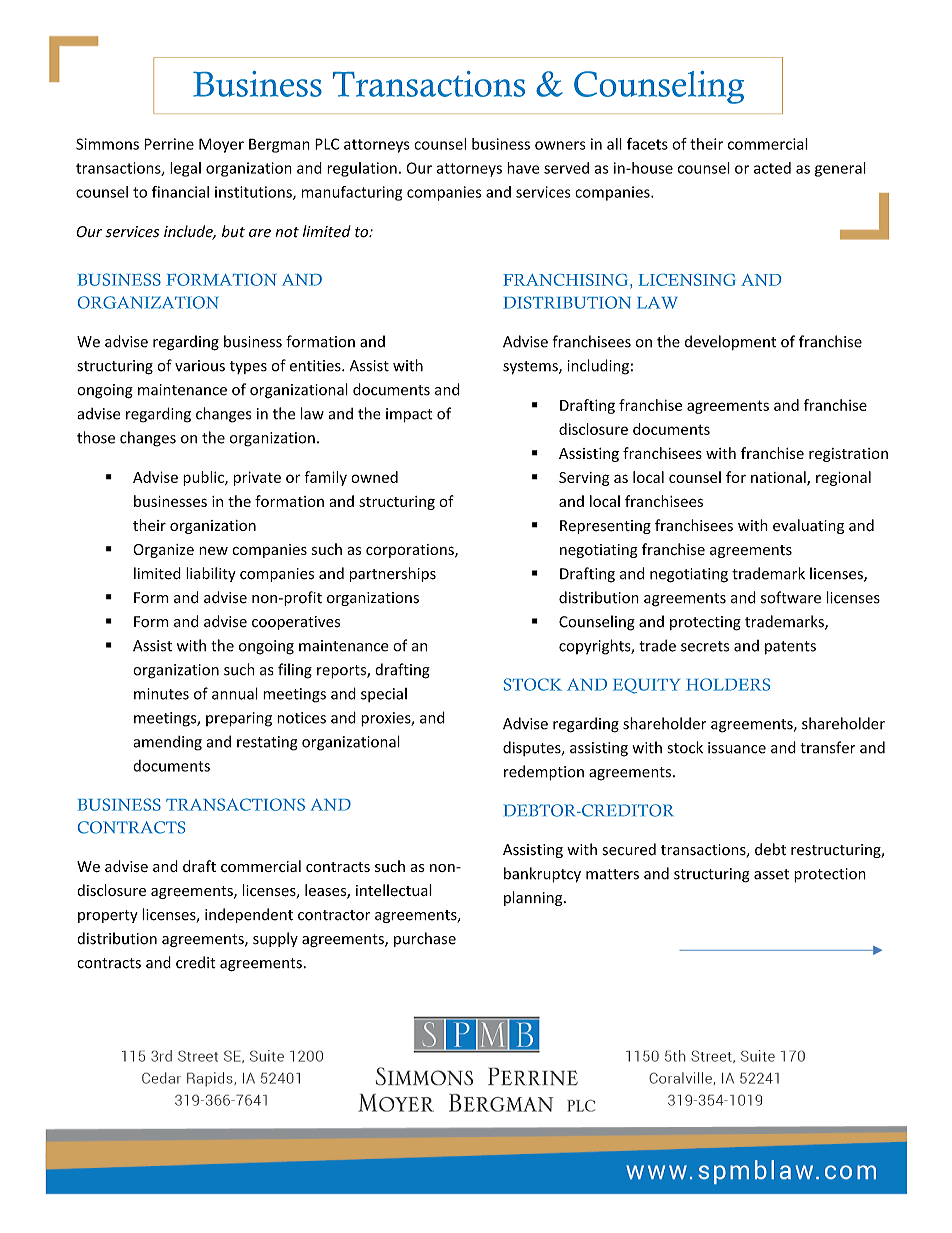 The width and height of the screenshot is (952, 1233). What do you see at coordinates (167, 743) in the screenshot?
I see `amending` at bounding box center [167, 743].
